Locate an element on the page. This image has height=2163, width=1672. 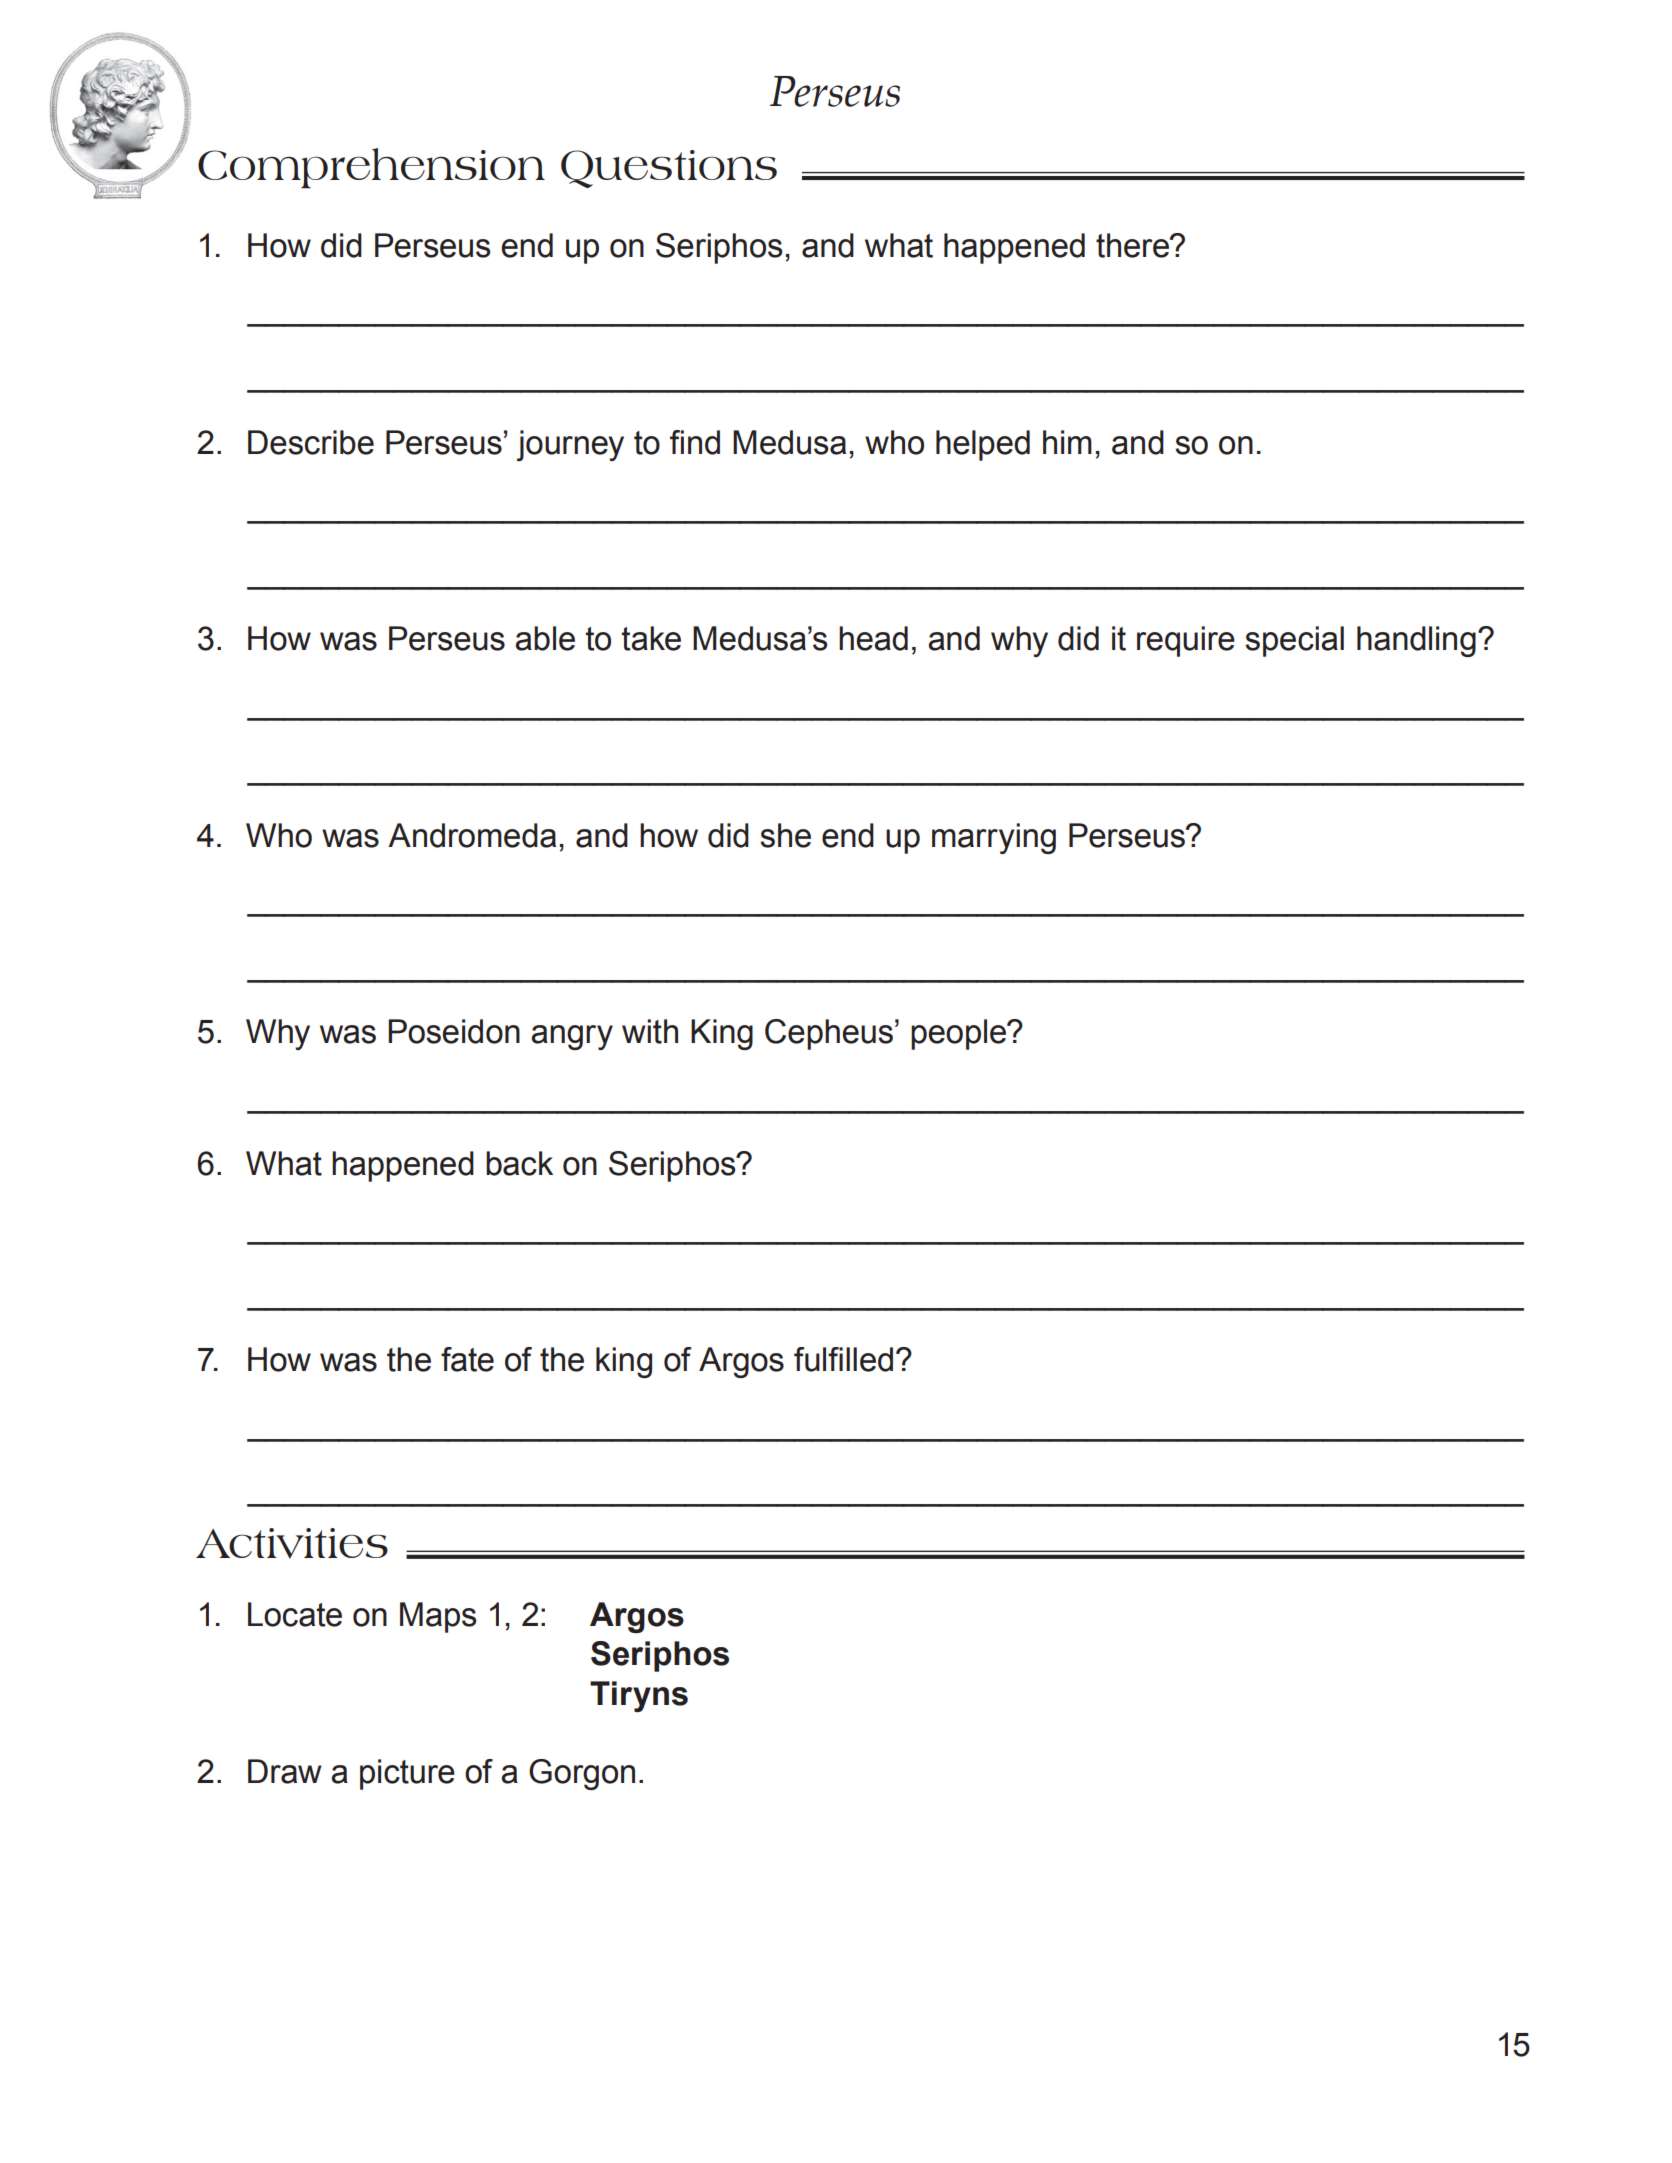
Comprehension is located at coordinates (371, 168).
